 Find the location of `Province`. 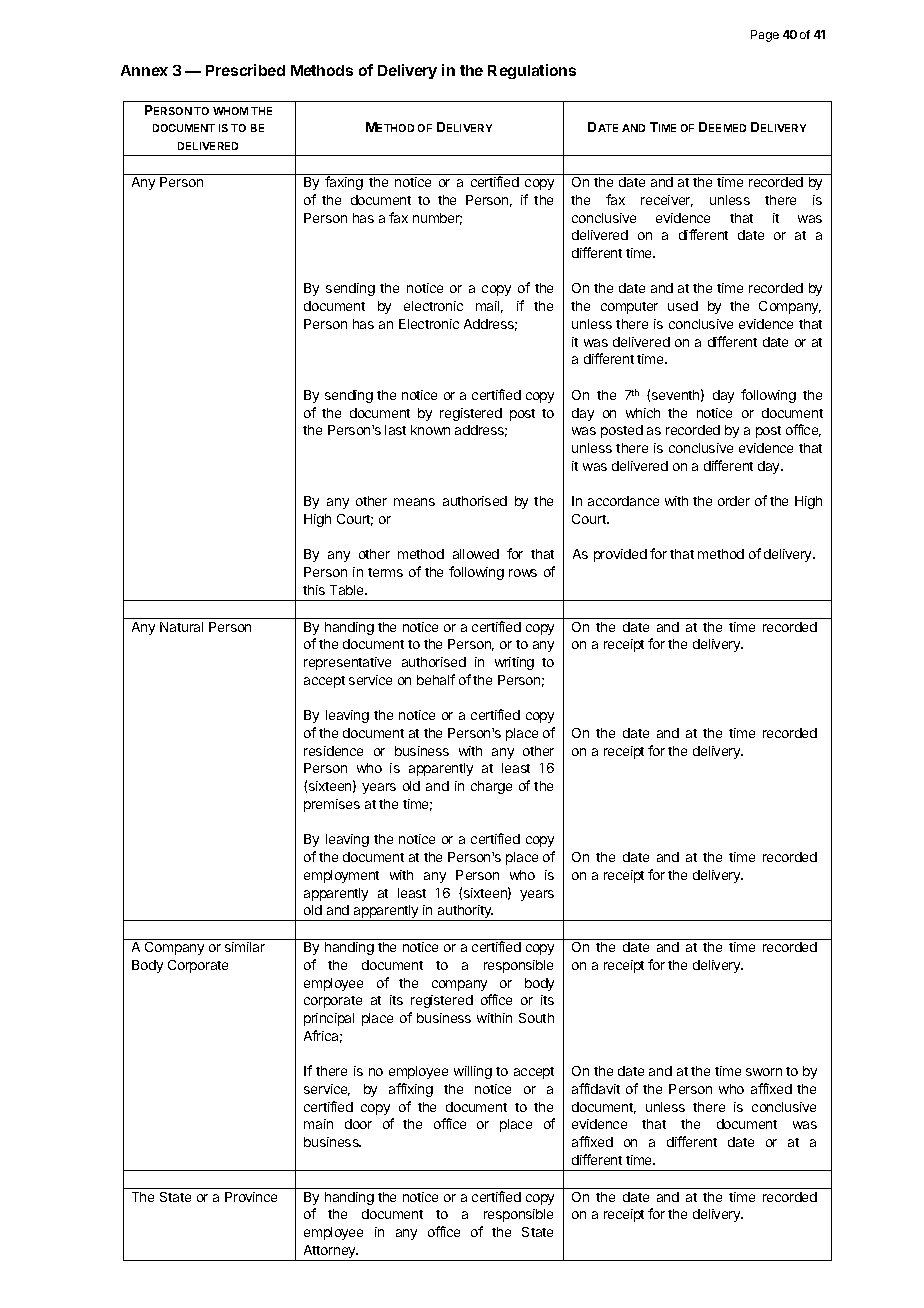

Province is located at coordinates (251, 1197).
